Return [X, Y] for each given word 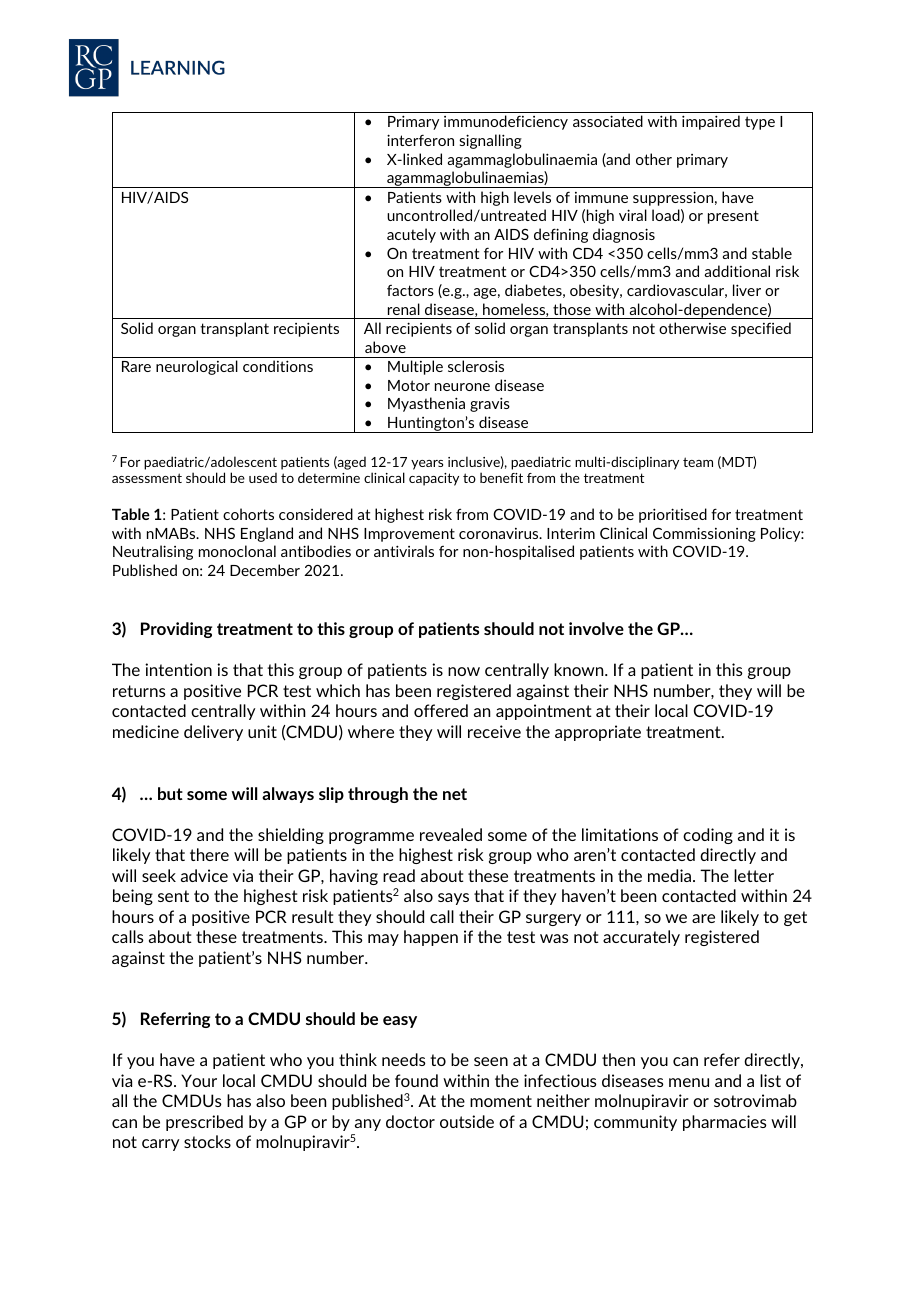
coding [708, 836]
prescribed [204, 1123]
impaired [711, 122]
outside [467, 1121]
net [455, 794]
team [698, 462]
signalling [490, 141]
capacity [434, 479]
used [263, 477]
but [170, 793]
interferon [420, 140]
